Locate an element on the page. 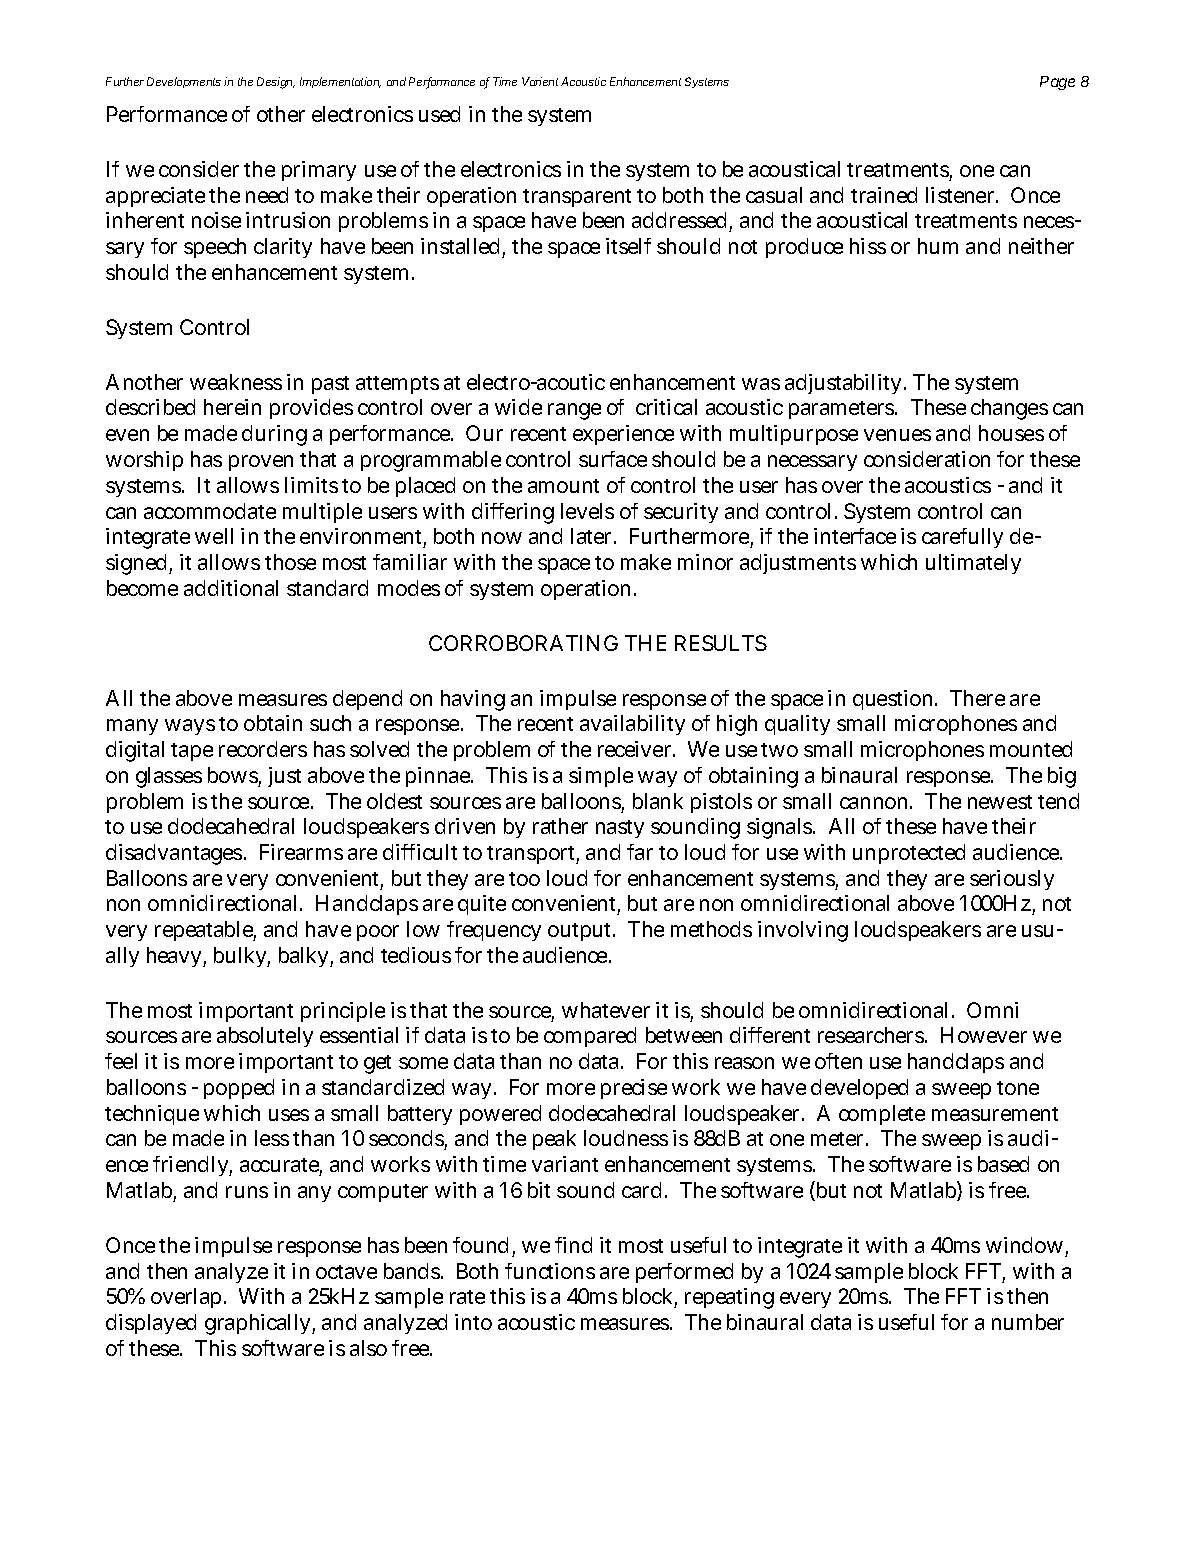 This page has height=1544, width=1193. displayed is located at coordinates (151, 1324).
